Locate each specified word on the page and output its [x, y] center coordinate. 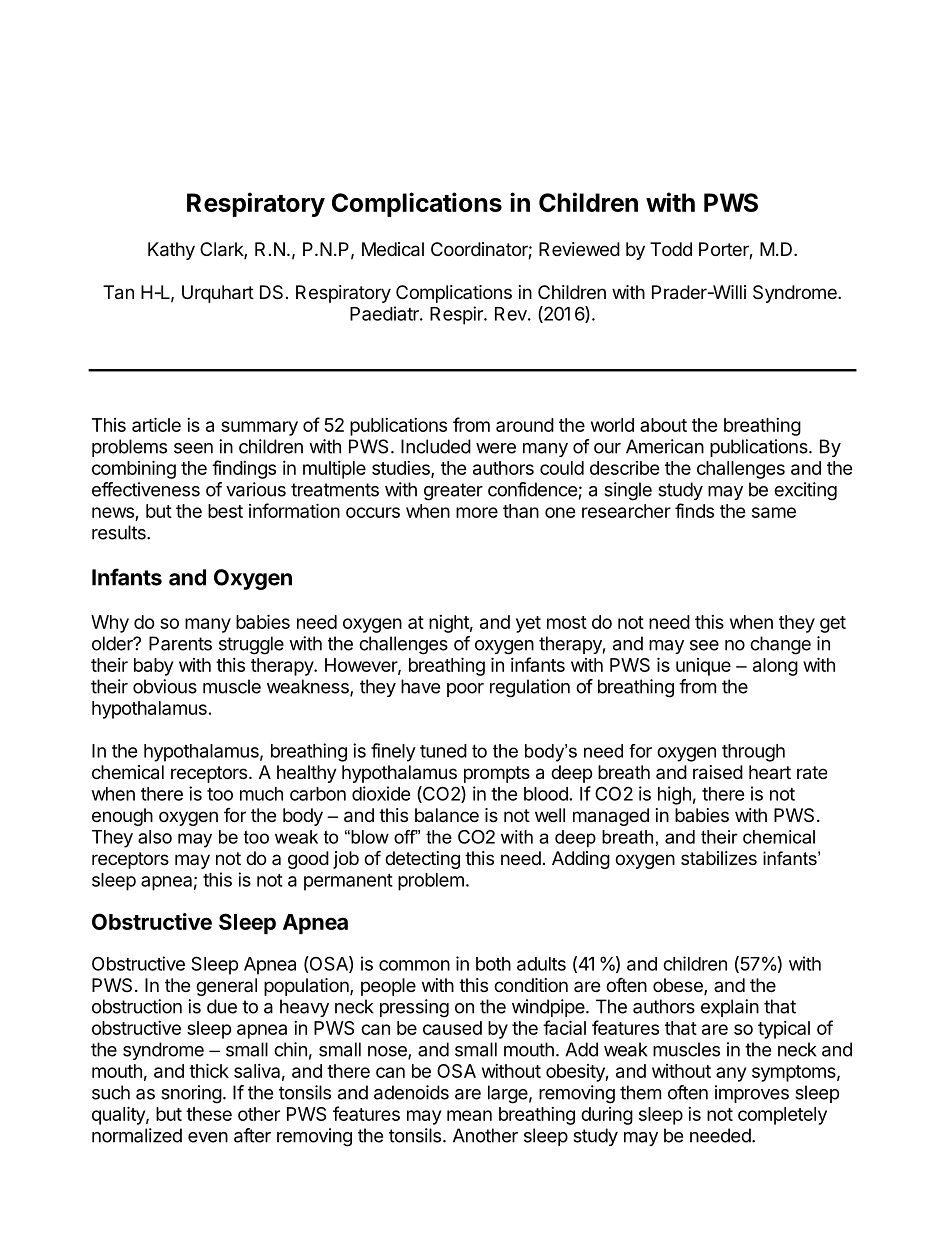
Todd [671, 249]
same [774, 512]
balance [447, 815]
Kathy [171, 251]
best [225, 511]
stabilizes [719, 858]
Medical [393, 249]
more [477, 512]
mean [469, 1115]
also [155, 837]
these [209, 1114]
